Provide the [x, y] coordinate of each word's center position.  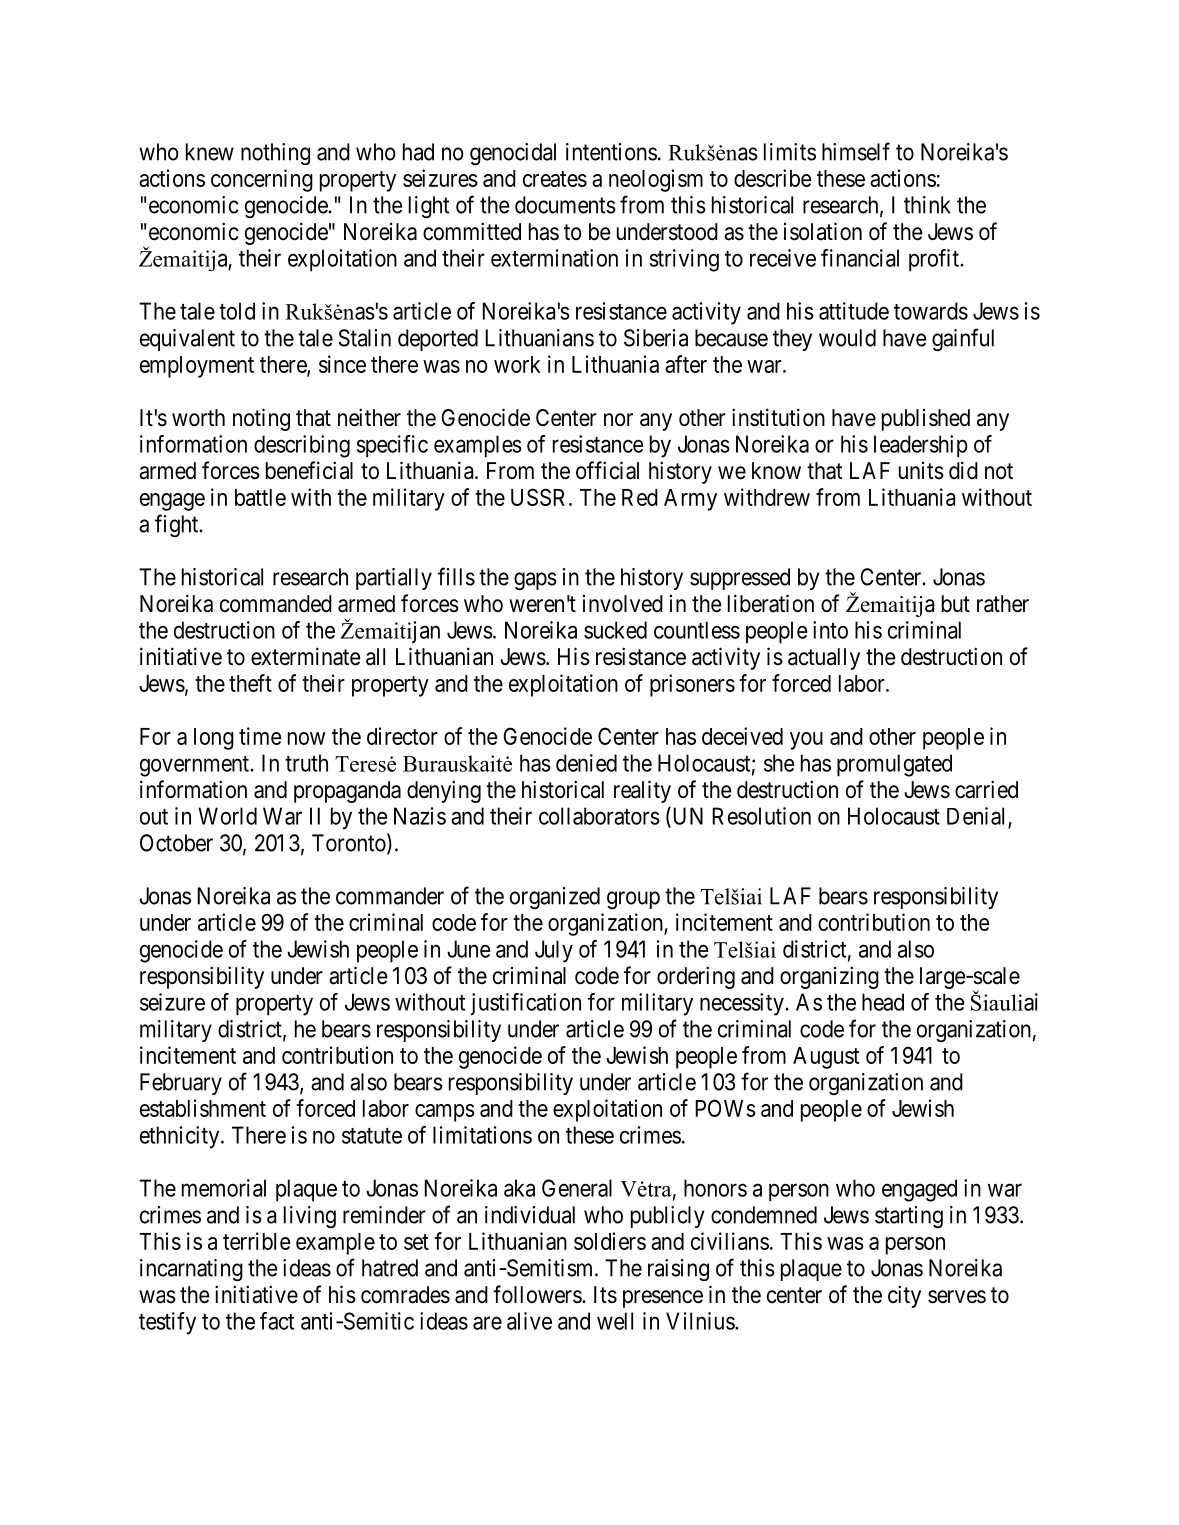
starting [909, 1217]
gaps [535, 581]
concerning [262, 180]
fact [277, 1321]
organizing [829, 977]
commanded [276, 604]
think [927, 205]
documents [565, 205]
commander [390, 896]
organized [555, 898]
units [921, 471]
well [615, 1321]
